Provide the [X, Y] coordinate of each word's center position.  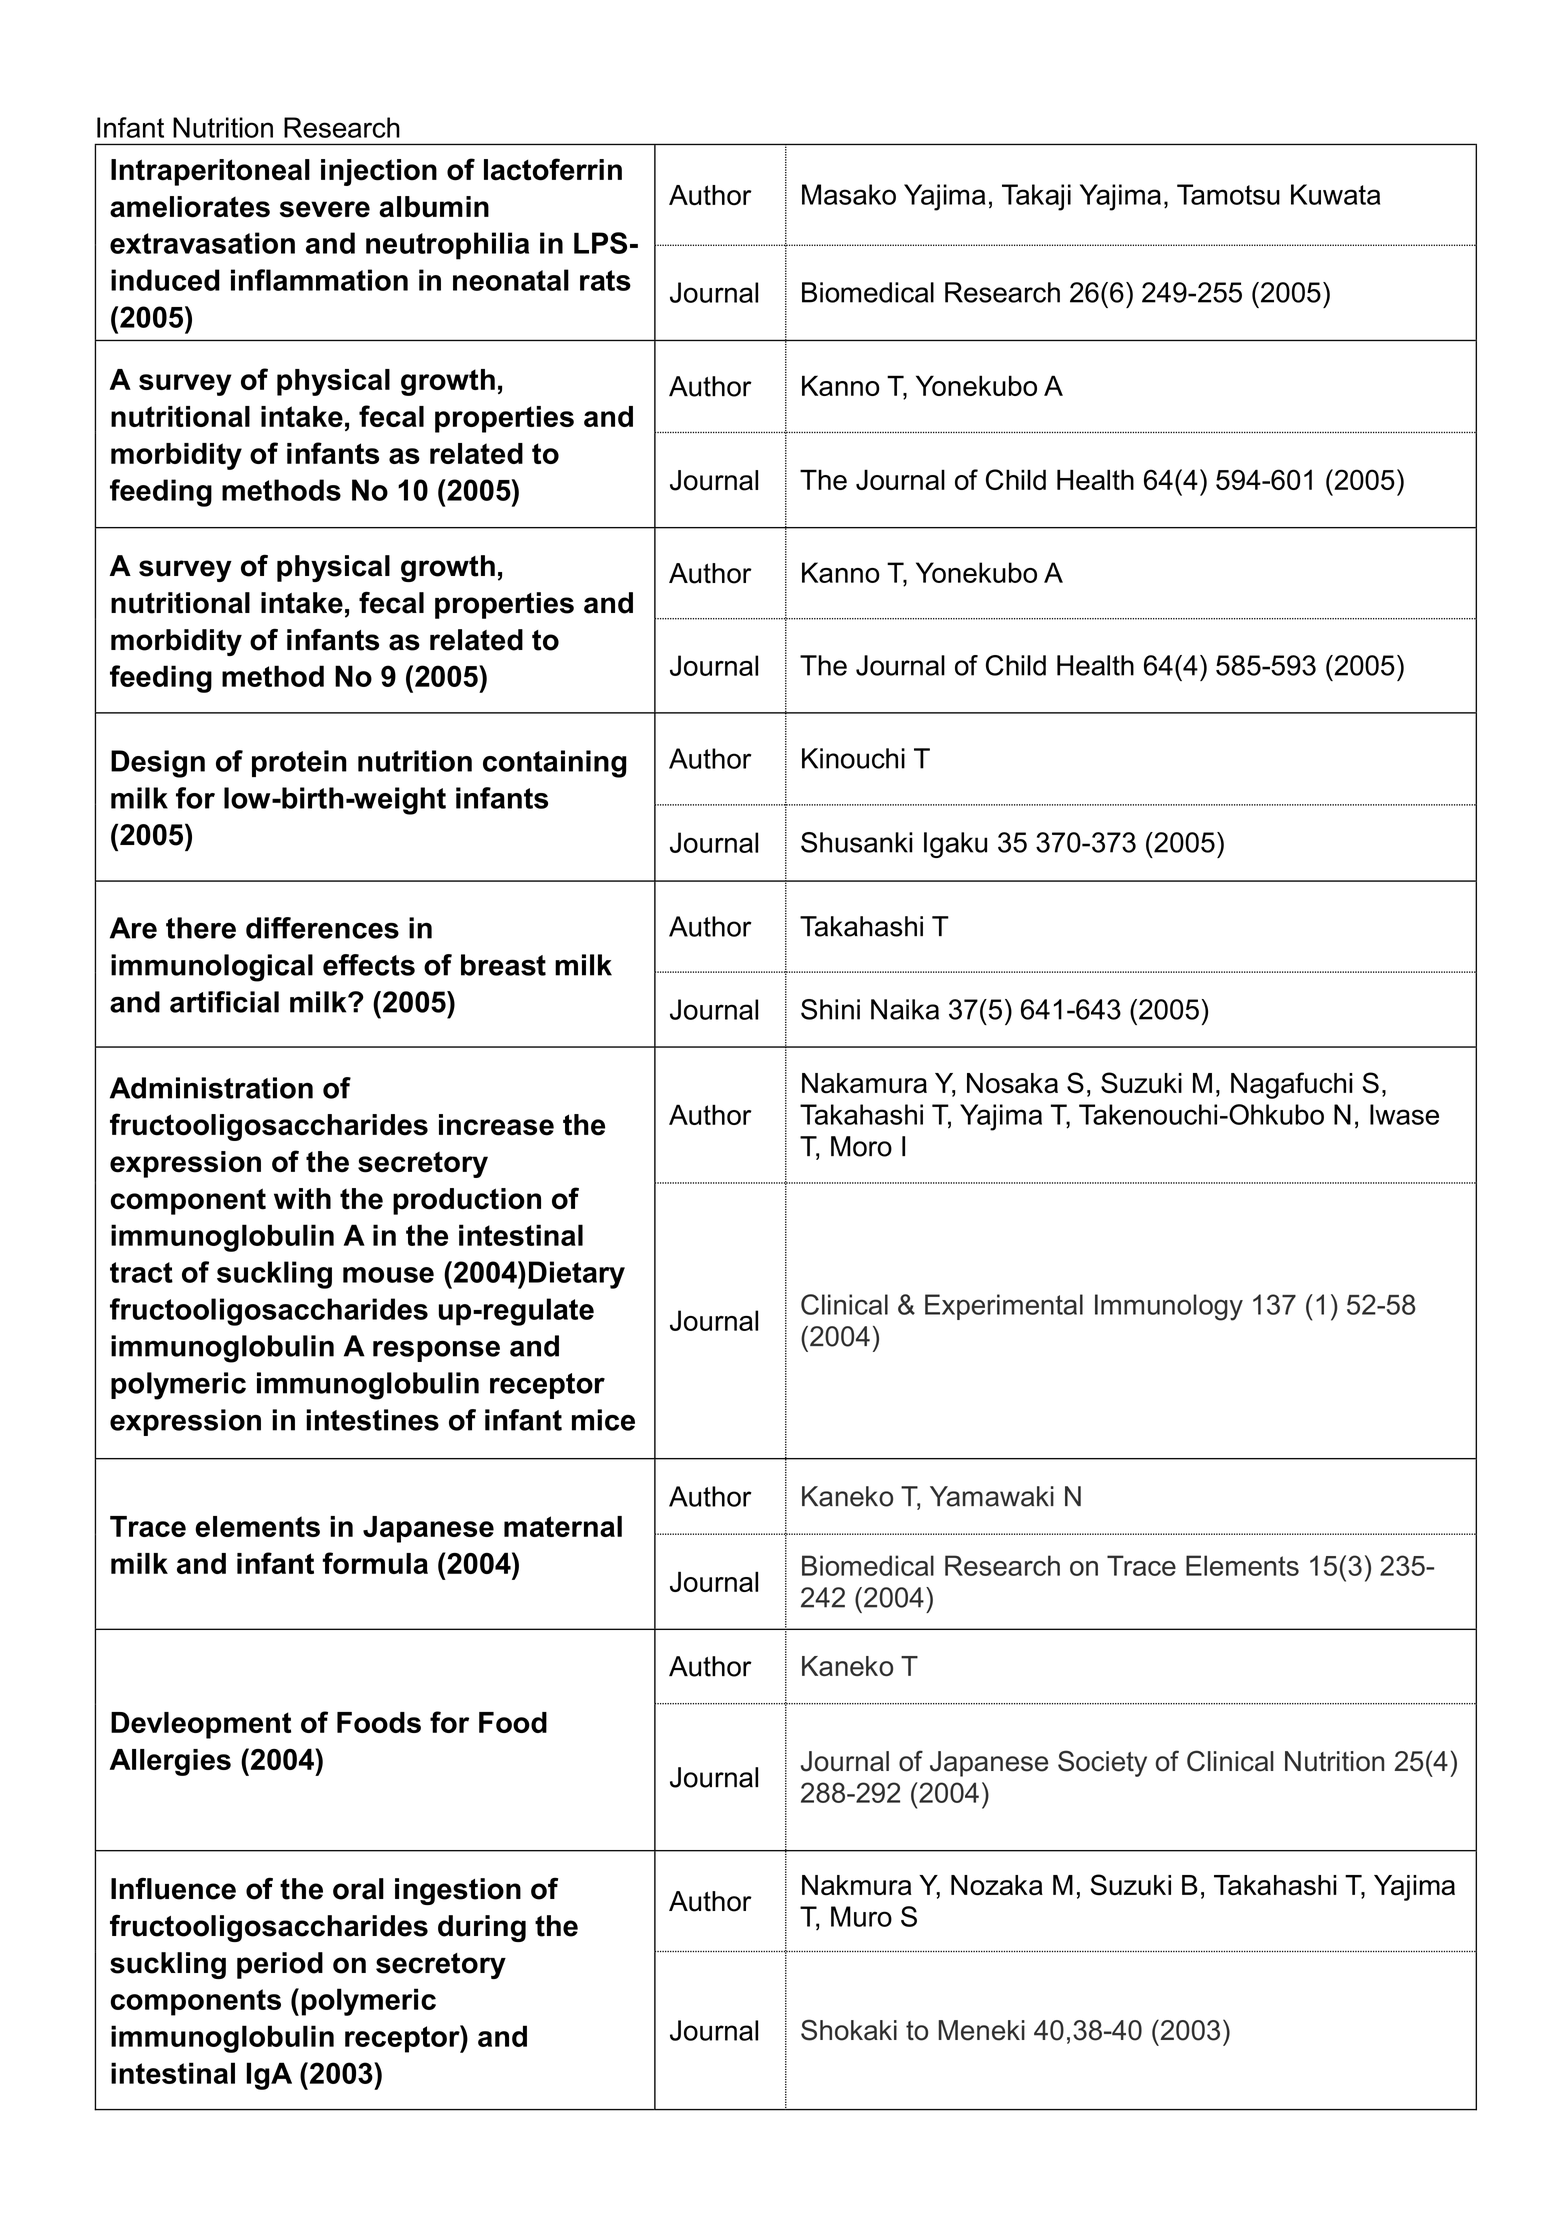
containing [555, 764]
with [302, 1199]
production [467, 1201]
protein [299, 763]
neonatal [511, 280]
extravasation [202, 243]
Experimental [1004, 1307]
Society [1102, 1763]
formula [375, 1563]
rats [605, 280]
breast [503, 965]
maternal [563, 1526]
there [201, 928]
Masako [849, 194]
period [280, 1965]
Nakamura [864, 1083]
